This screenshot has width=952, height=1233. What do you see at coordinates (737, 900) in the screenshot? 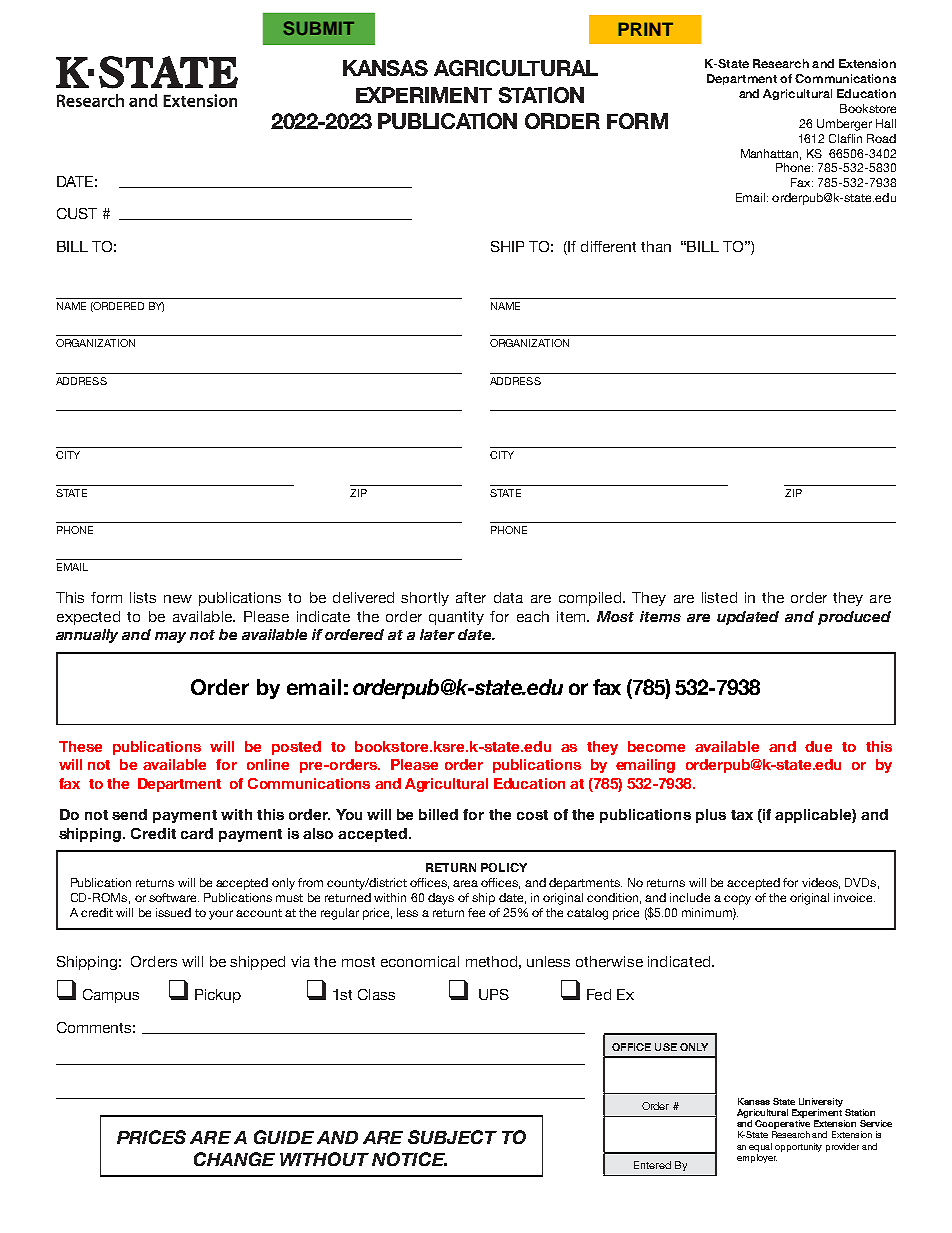
I see `copy` at bounding box center [737, 900].
